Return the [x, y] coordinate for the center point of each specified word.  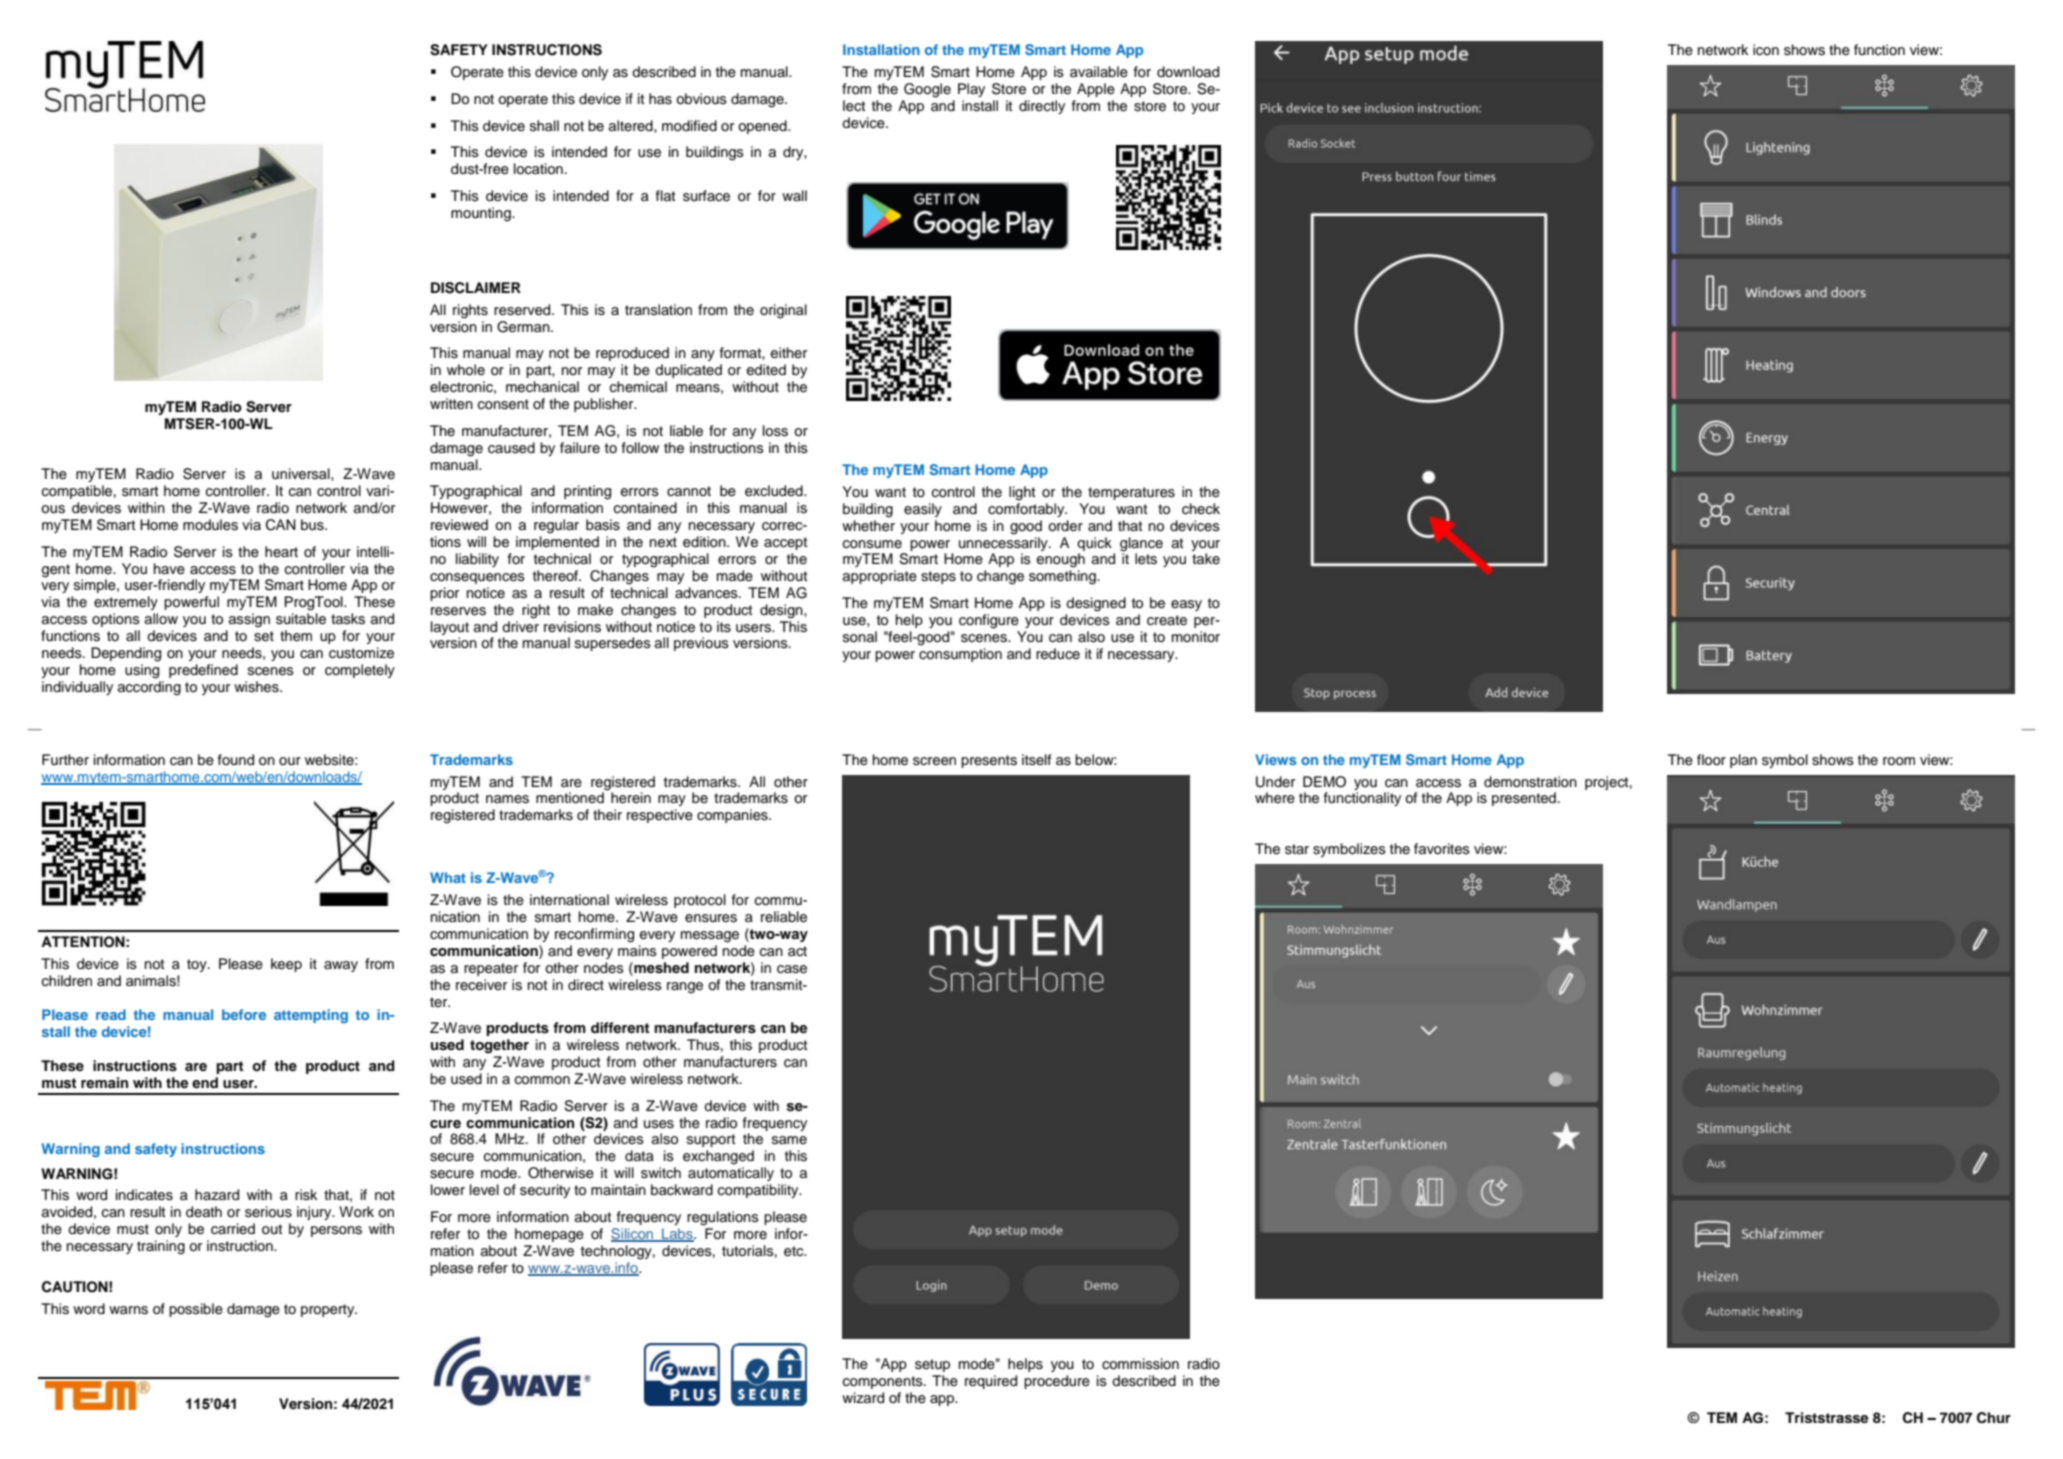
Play [971, 90]
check [1201, 509]
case [792, 969]
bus [313, 525]
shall [544, 125]
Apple [1096, 90]
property [329, 1310]
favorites [1442, 849]
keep [286, 965]
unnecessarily [1004, 542]
